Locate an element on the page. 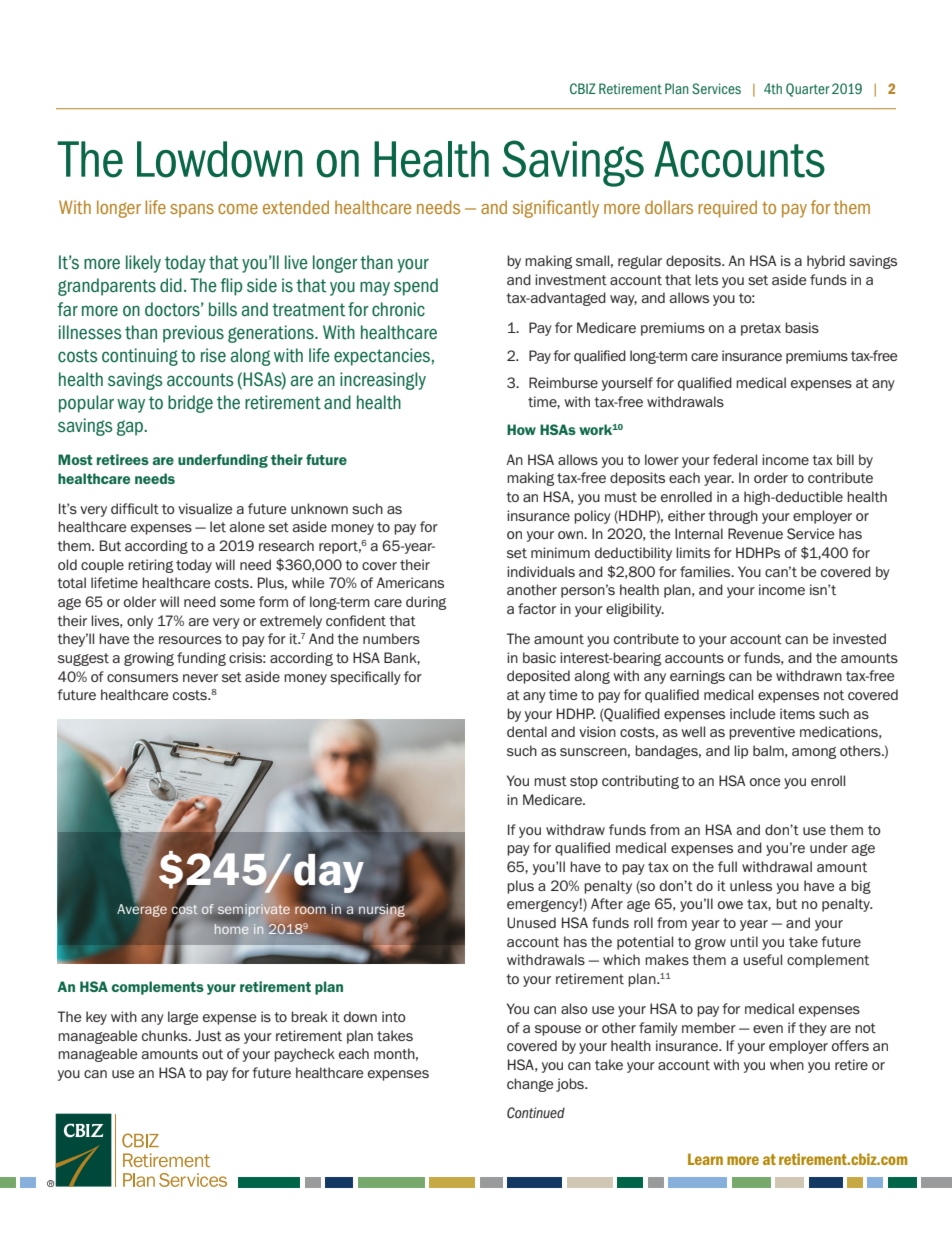  Quarter is located at coordinates (808, 90).
